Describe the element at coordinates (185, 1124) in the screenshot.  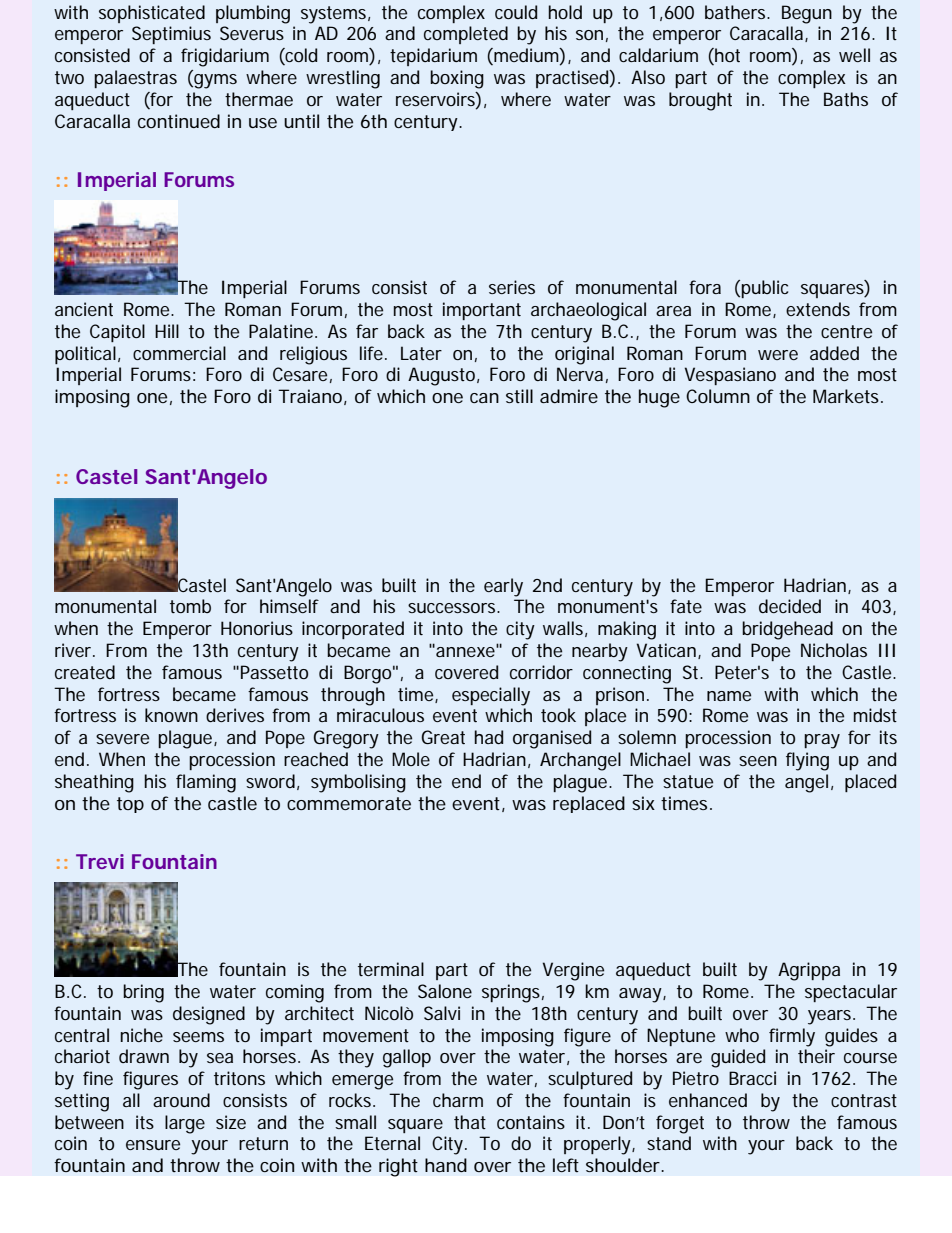
I see `large` at that location.
